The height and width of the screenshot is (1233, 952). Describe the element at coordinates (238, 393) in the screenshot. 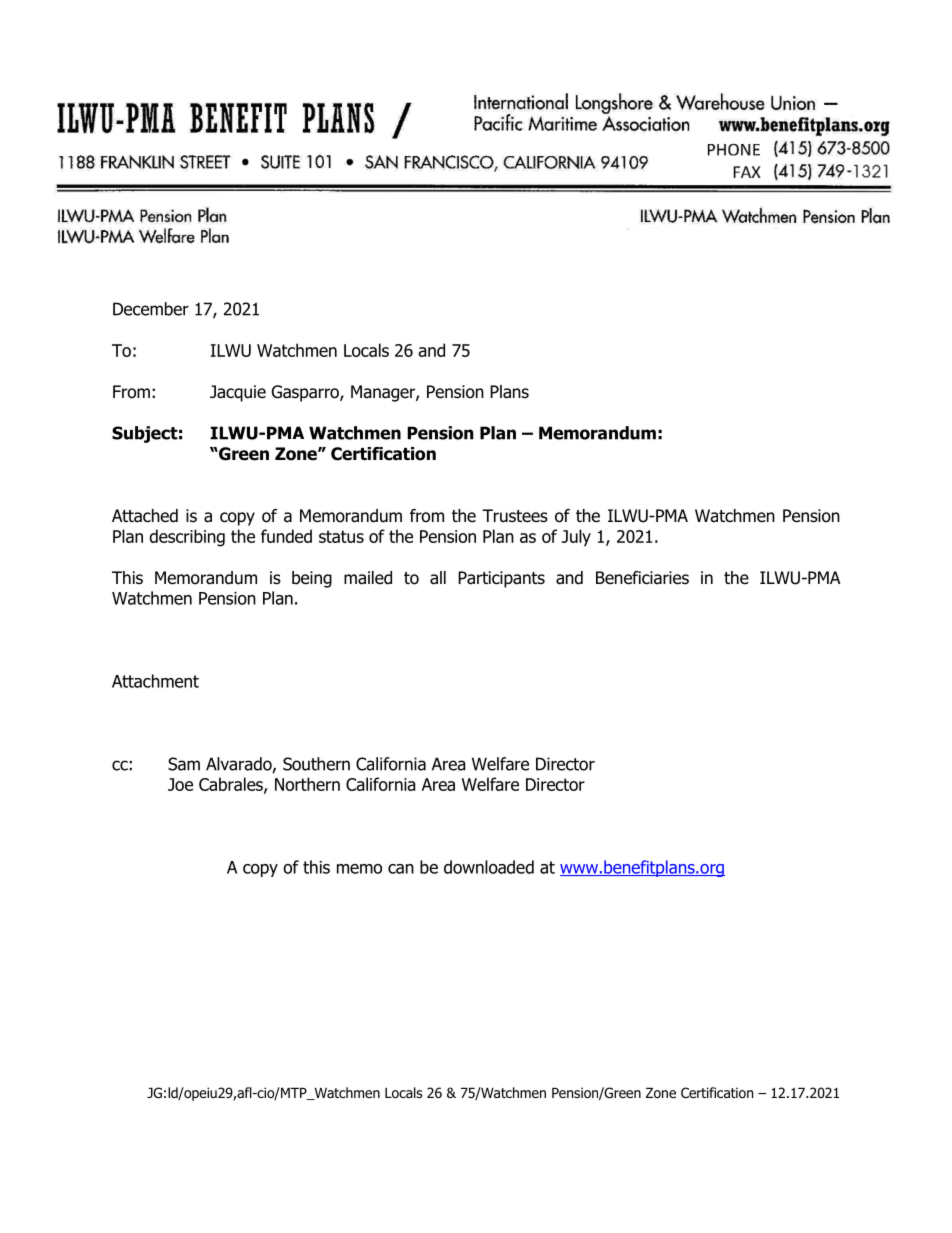

I see `Jacquie` at that location.
